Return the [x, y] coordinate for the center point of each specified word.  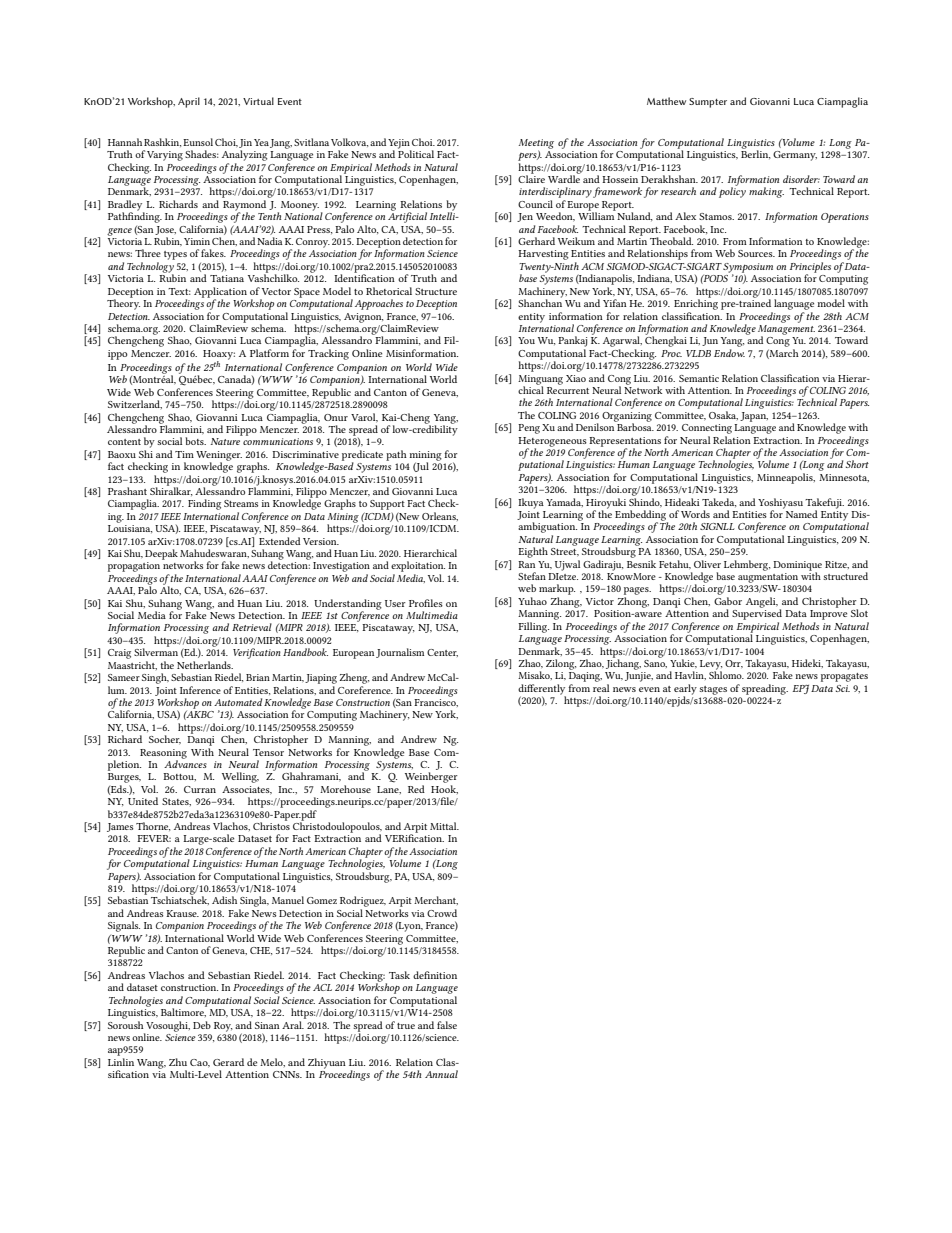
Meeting [536, 145]
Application [220, 293]
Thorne [153, 826]
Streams [241, 503]
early [685, 690]
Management [786, 329]
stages [713, 690]
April [189, 102]
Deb [202, 1025]
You [526, 340]
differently [542, 690]
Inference [200, 690]
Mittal [444, 826]
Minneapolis [786, 478]
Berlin [756, 153]
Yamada [564, 502]
